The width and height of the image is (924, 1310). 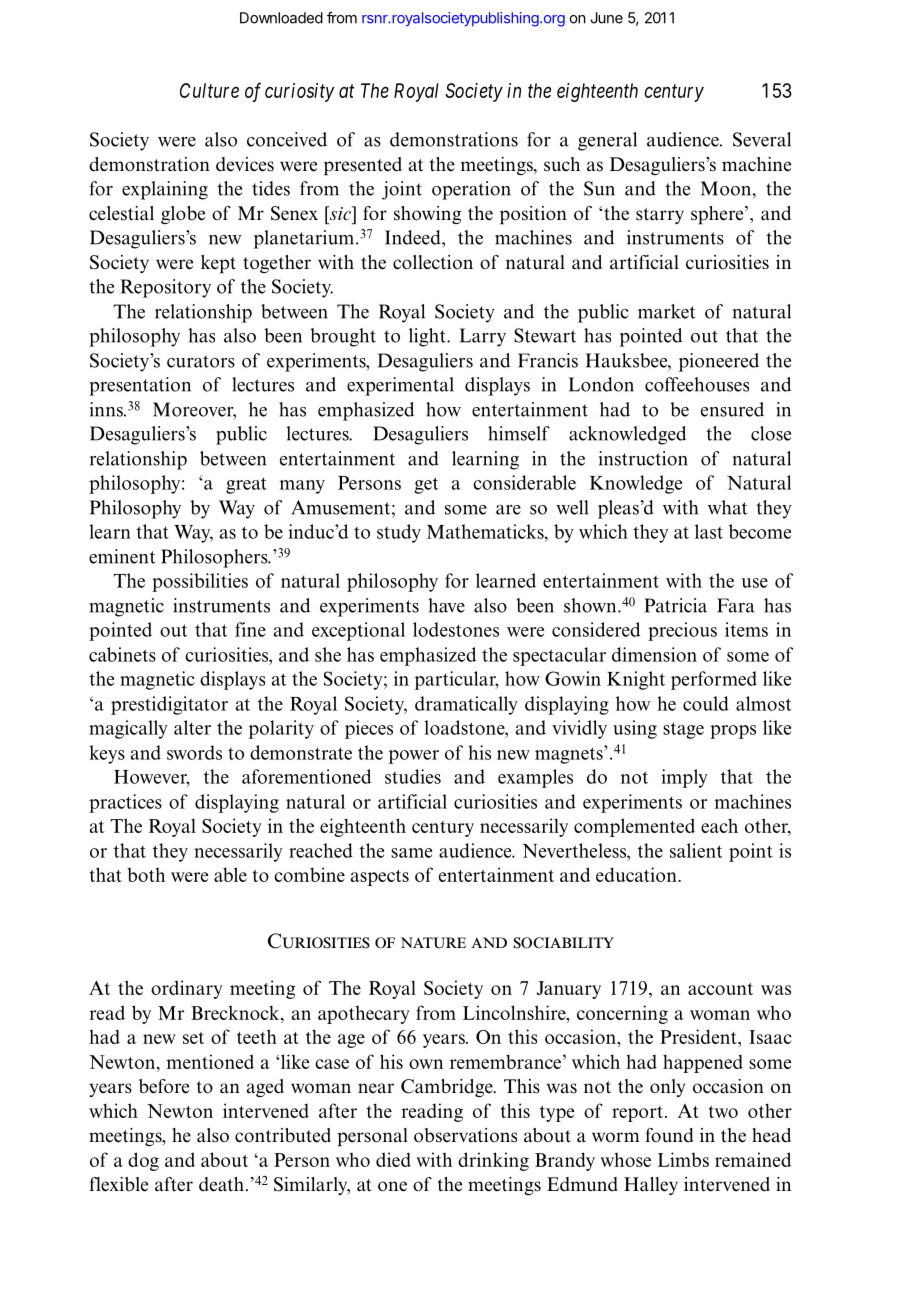 What do you see at coordinates (697, 384) in the image?
I see `coffeehouses` at bounding box center [697, 384].
